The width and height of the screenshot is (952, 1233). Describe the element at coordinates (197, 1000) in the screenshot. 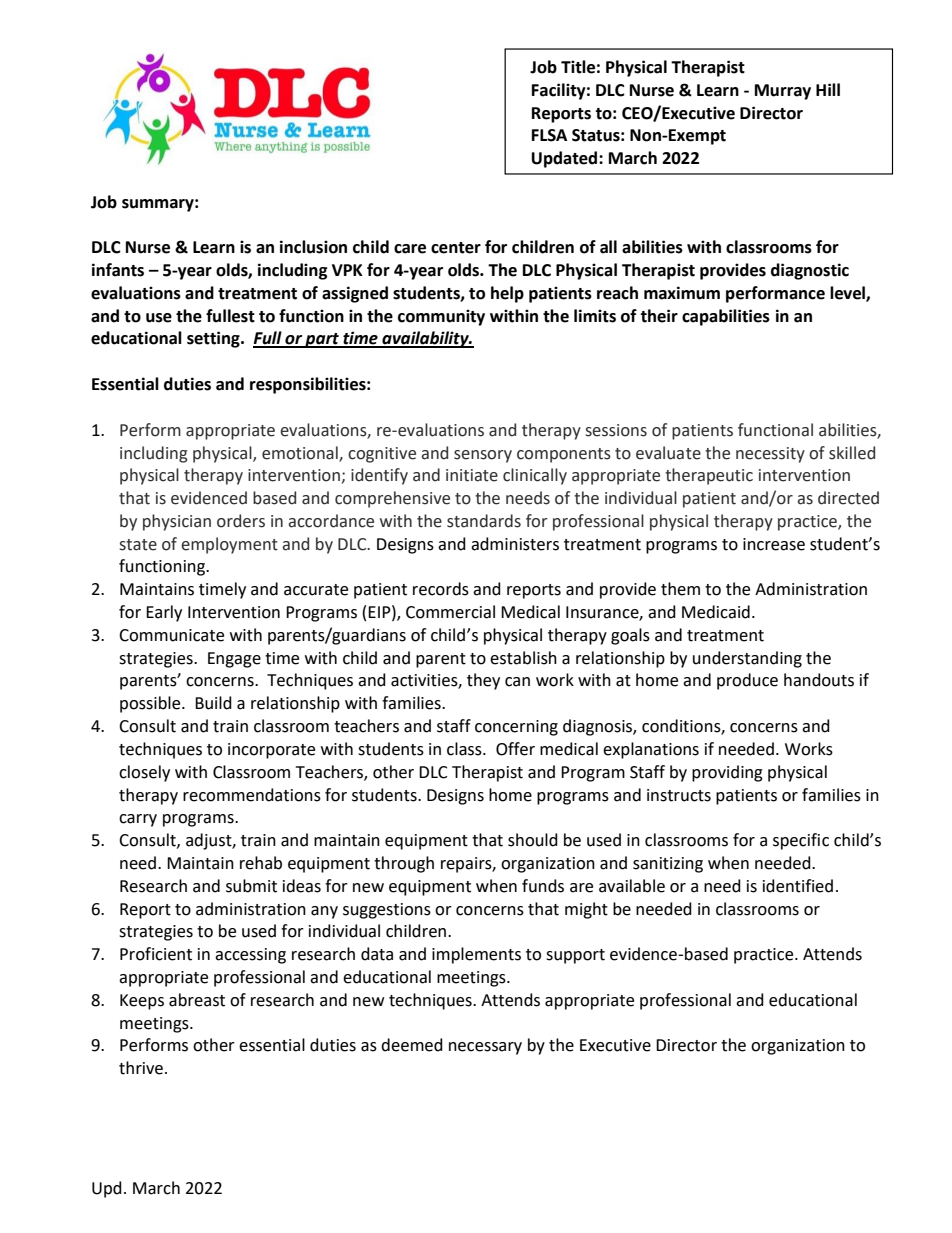

I see `abreast` at that location.
